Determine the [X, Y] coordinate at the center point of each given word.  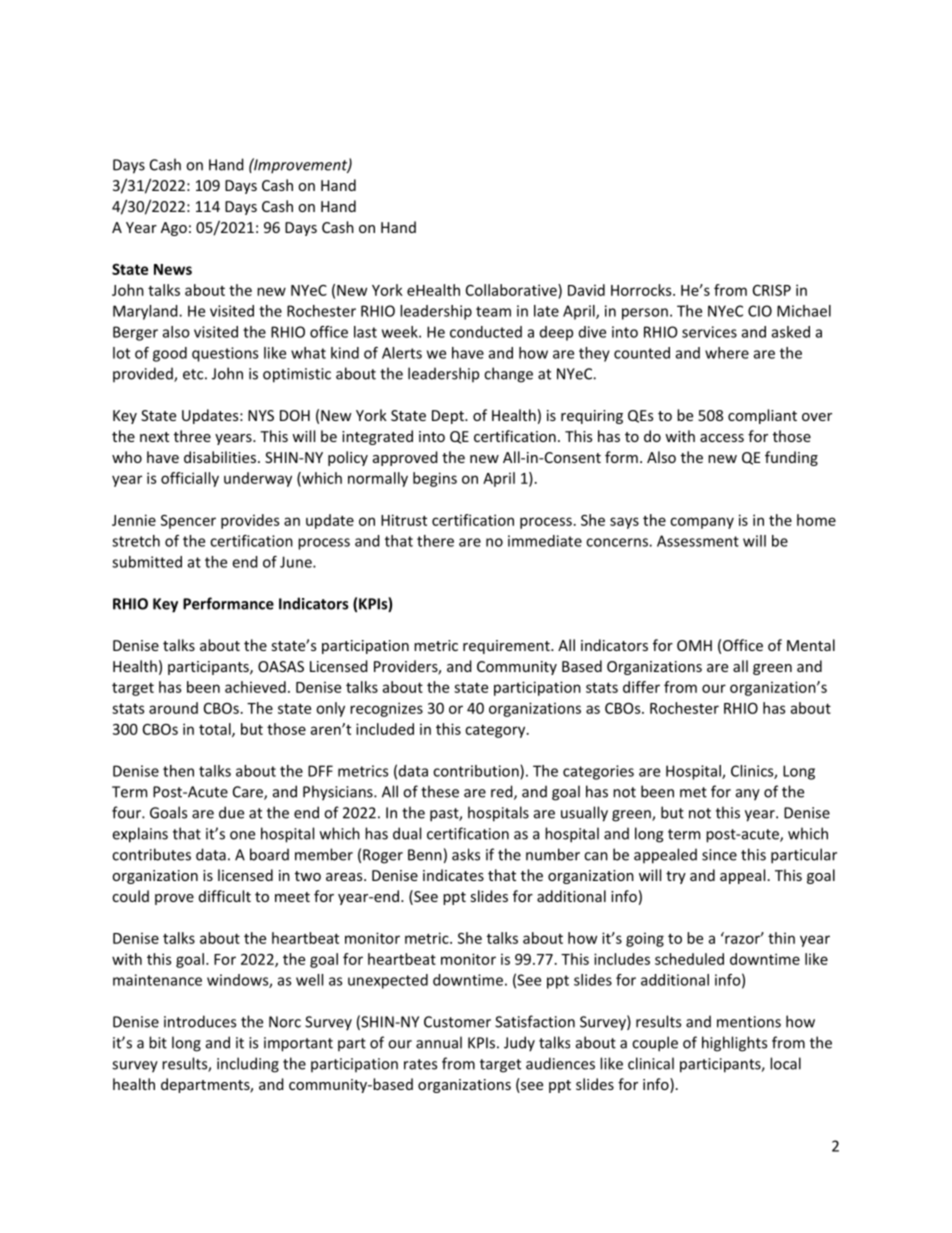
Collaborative [512, 290]
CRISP [772, 290]
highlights [734, 1044]
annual [439, 1042]
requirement [507, 647]
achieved [255, 687]
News [173, 269]
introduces [200, 1021]
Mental [811, 645]
